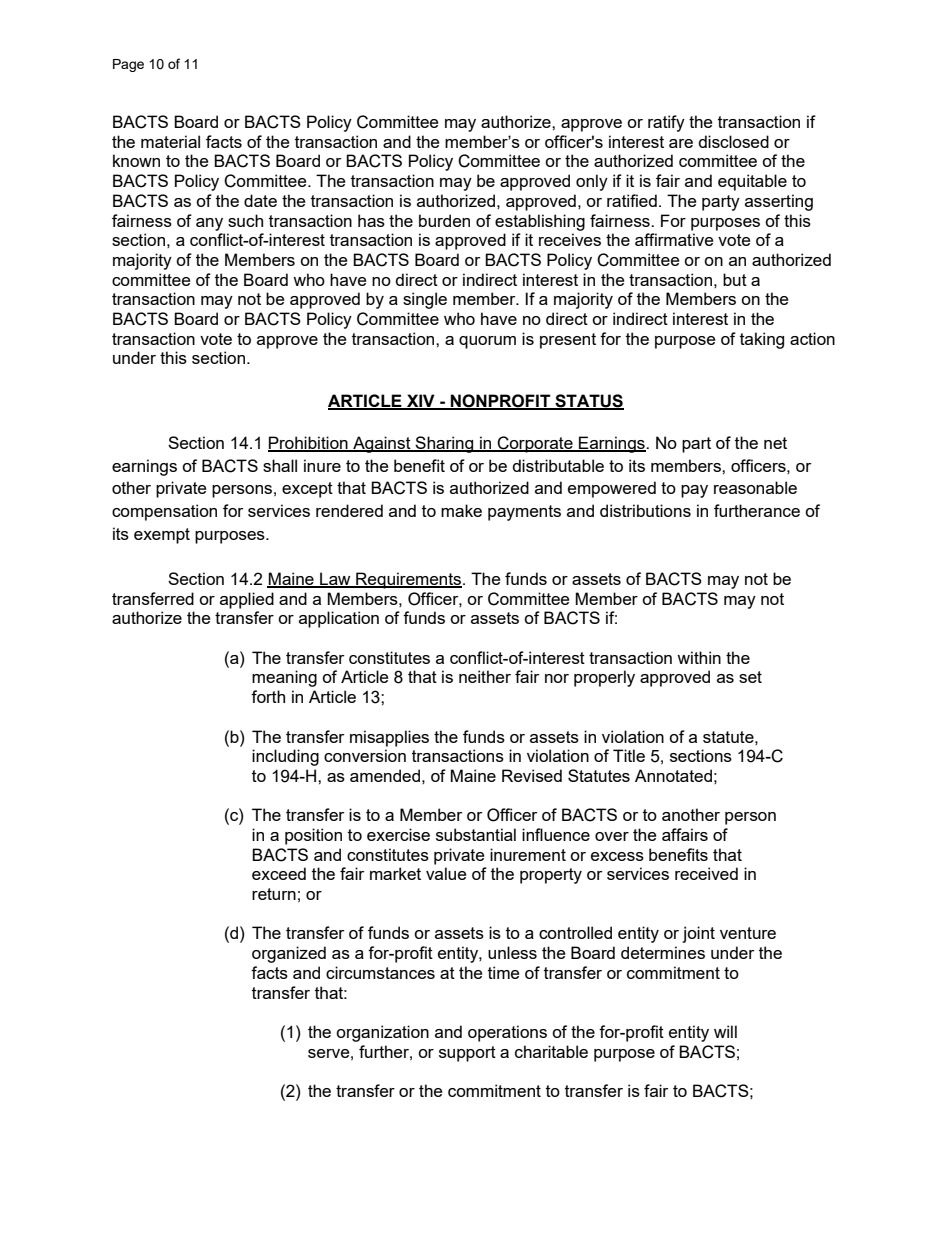 The height and width of the image is (1233, 952). Describe the element at coordinates (289, 954) in the image. I see `organized` at that location.
